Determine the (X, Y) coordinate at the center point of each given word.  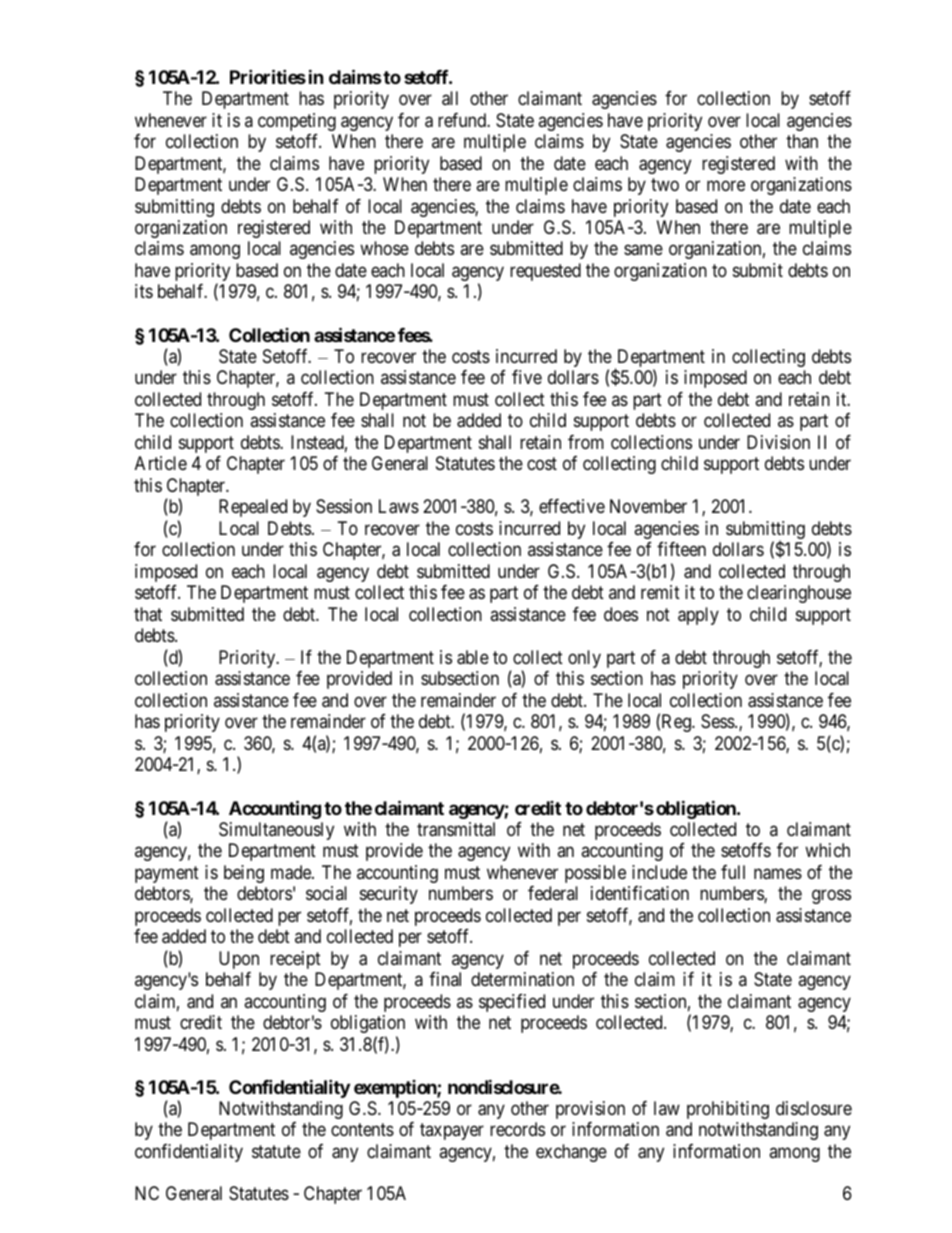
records (517, 1129)
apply (698, 616)
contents (362, 1130)
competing (297, 122)
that (148, 614)
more (726, 185)
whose (384, 248)
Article (161, 463)
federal (553, 893)
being (244, 874)
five (527, 377)
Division (778, 442)
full (733, 872)
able (473, 657)
